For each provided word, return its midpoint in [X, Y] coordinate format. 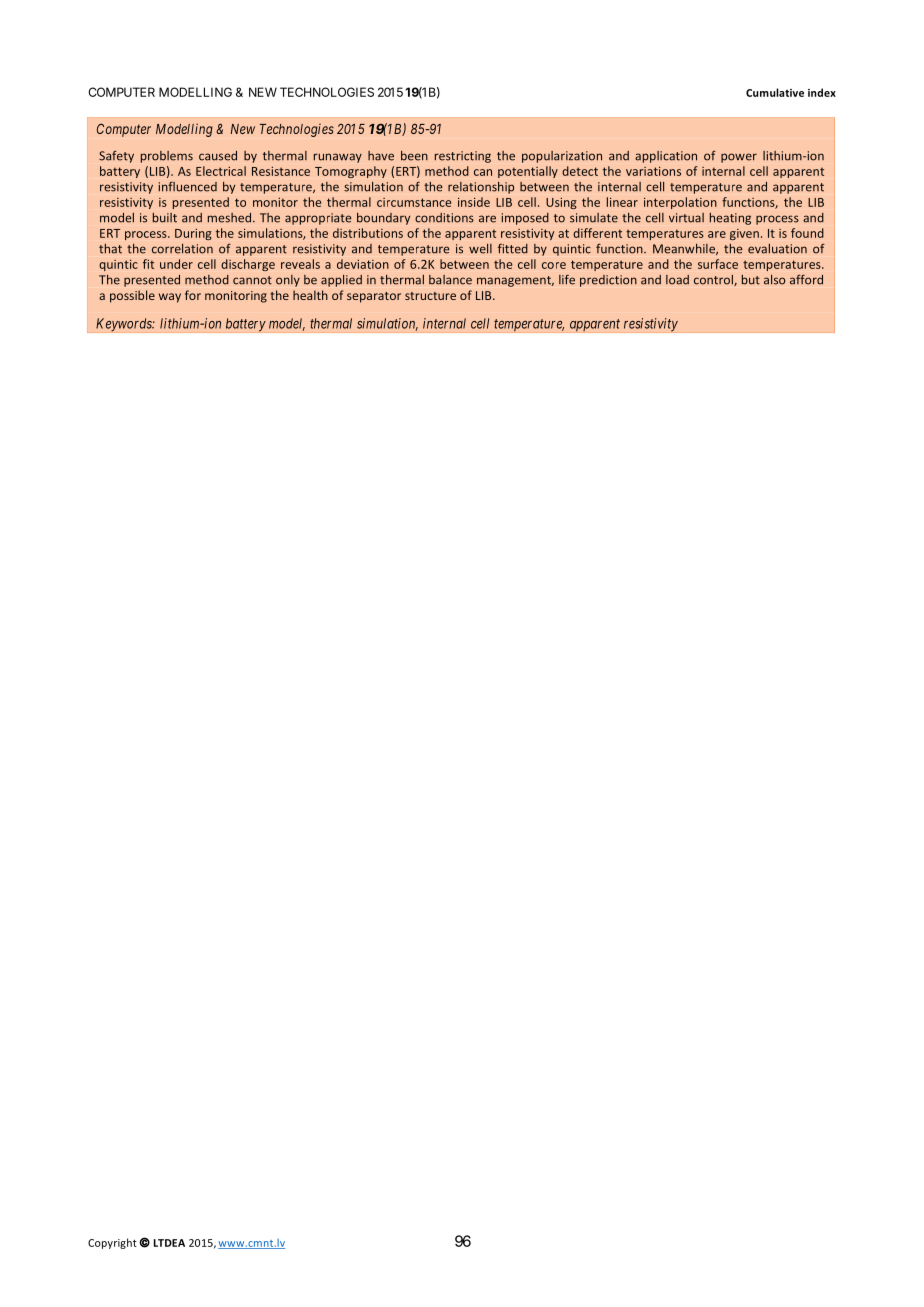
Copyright [112, 1243]
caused [218, 156]
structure [430, 296]
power [739, 158]
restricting [463, 157]
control [714, 280]
